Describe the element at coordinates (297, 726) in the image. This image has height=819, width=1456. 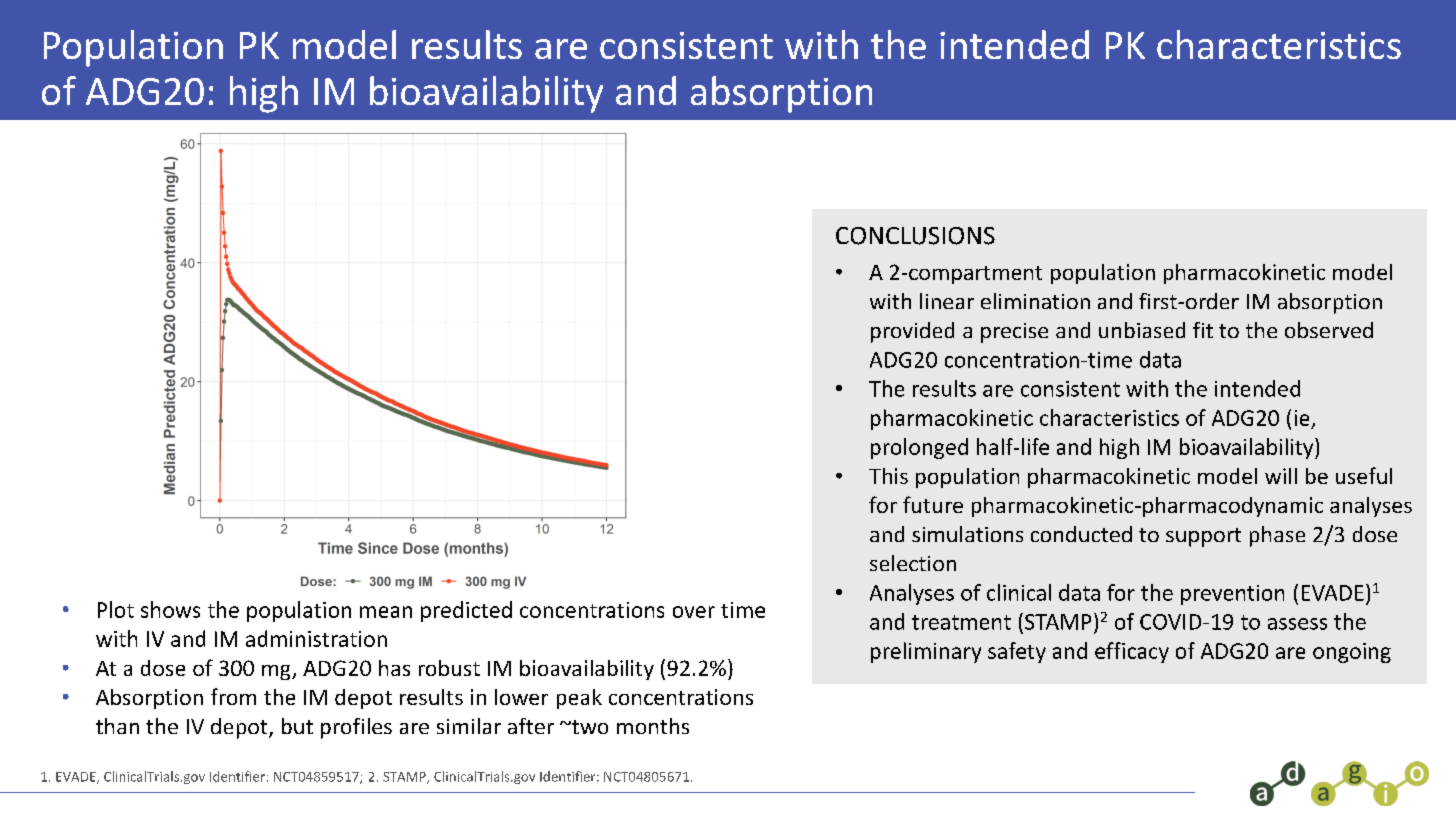
I see `but` at that location.
